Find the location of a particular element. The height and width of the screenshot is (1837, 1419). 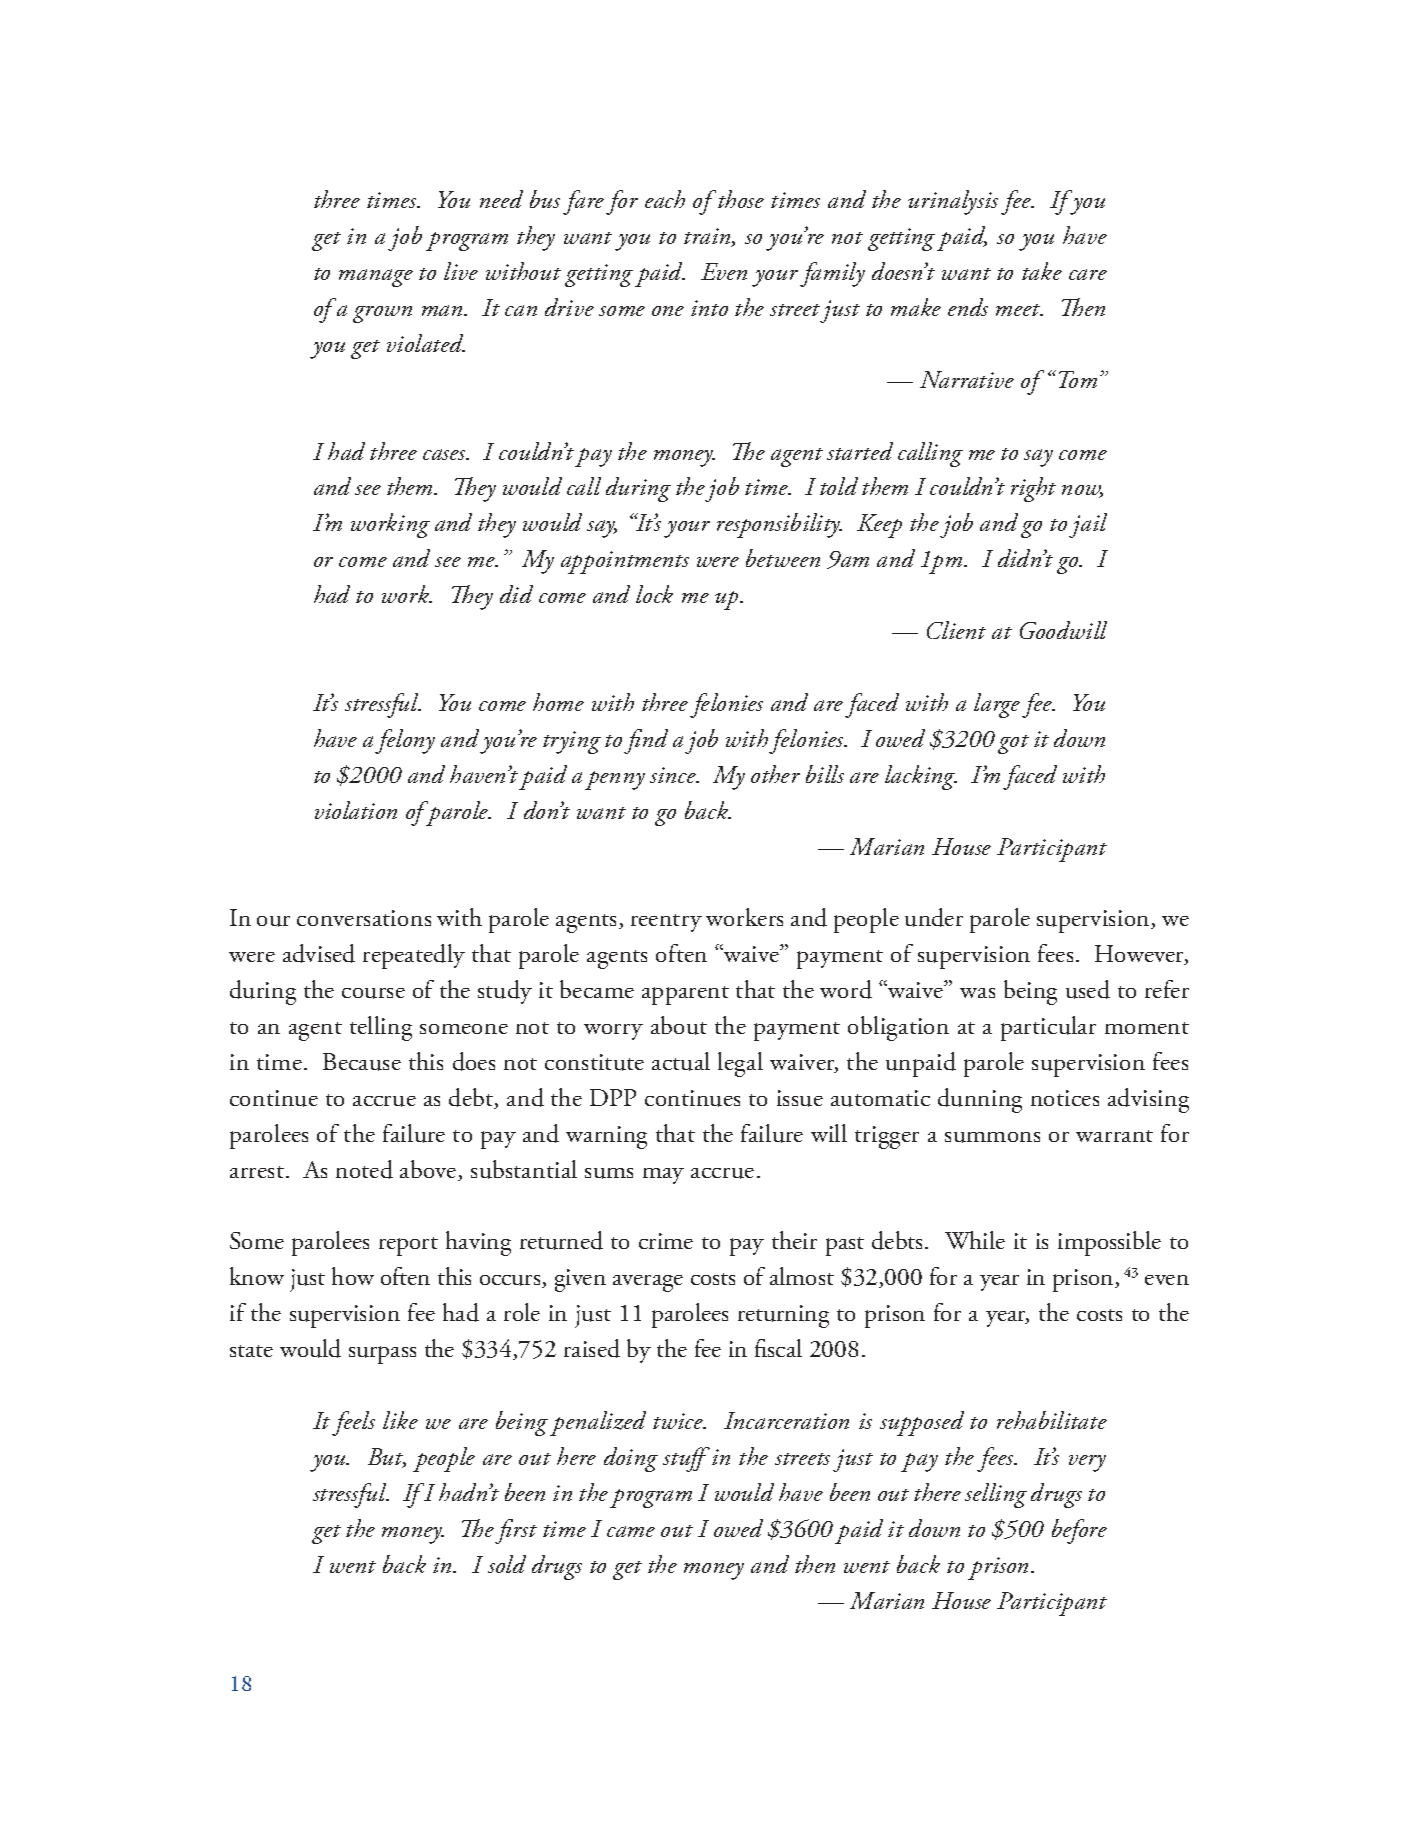

reentry is located at coordinates (666, 923).
